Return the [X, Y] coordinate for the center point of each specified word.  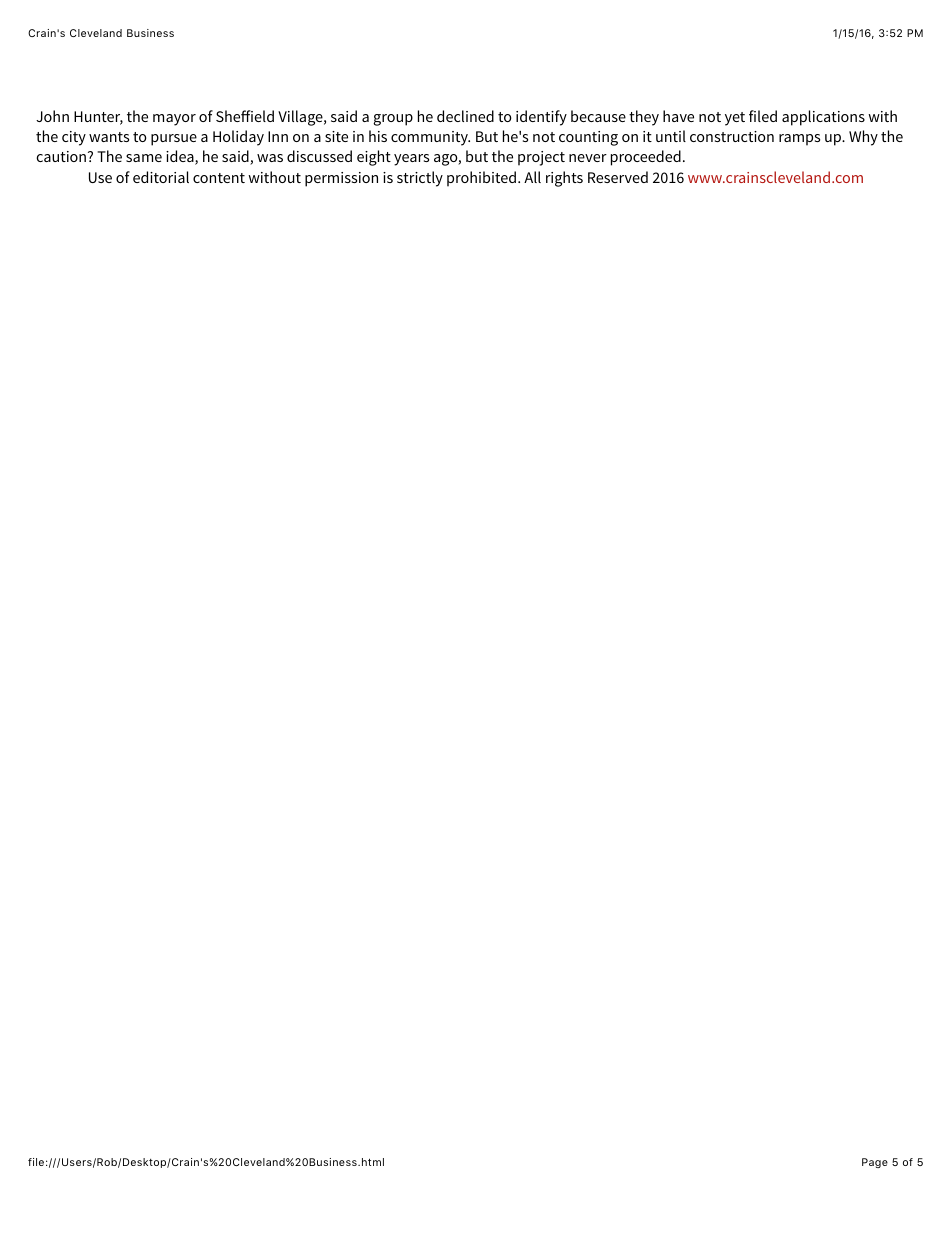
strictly [420, 179]
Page [875, 1163]
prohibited [481, 179]
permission [341, 179]
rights [564, 179]
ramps [799, 140]
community [430, 138]
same [144, 158]
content [219, 178]
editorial [161, 177]
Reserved [618, 177]
